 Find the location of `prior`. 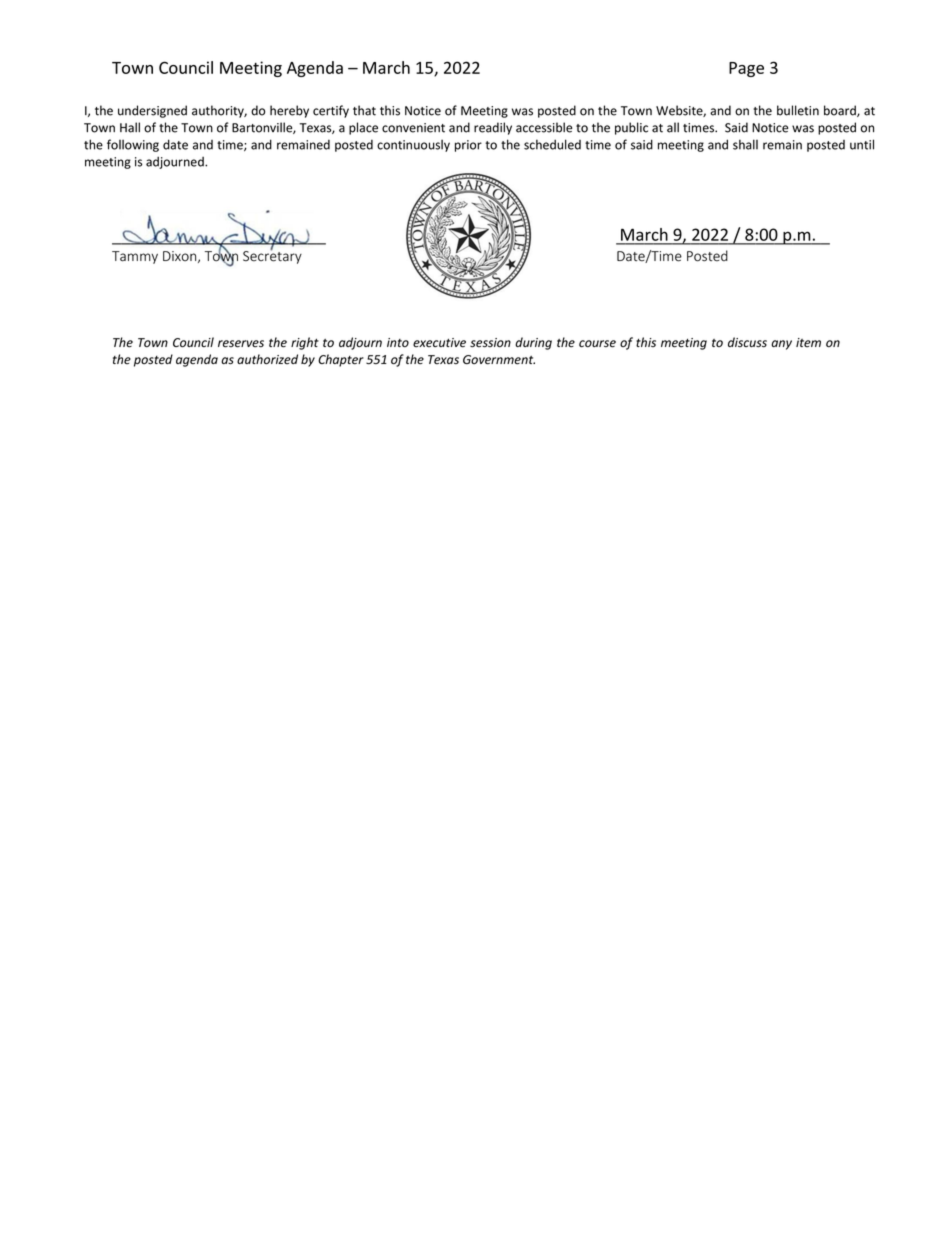

prior is located at coordinates (468, 146).
